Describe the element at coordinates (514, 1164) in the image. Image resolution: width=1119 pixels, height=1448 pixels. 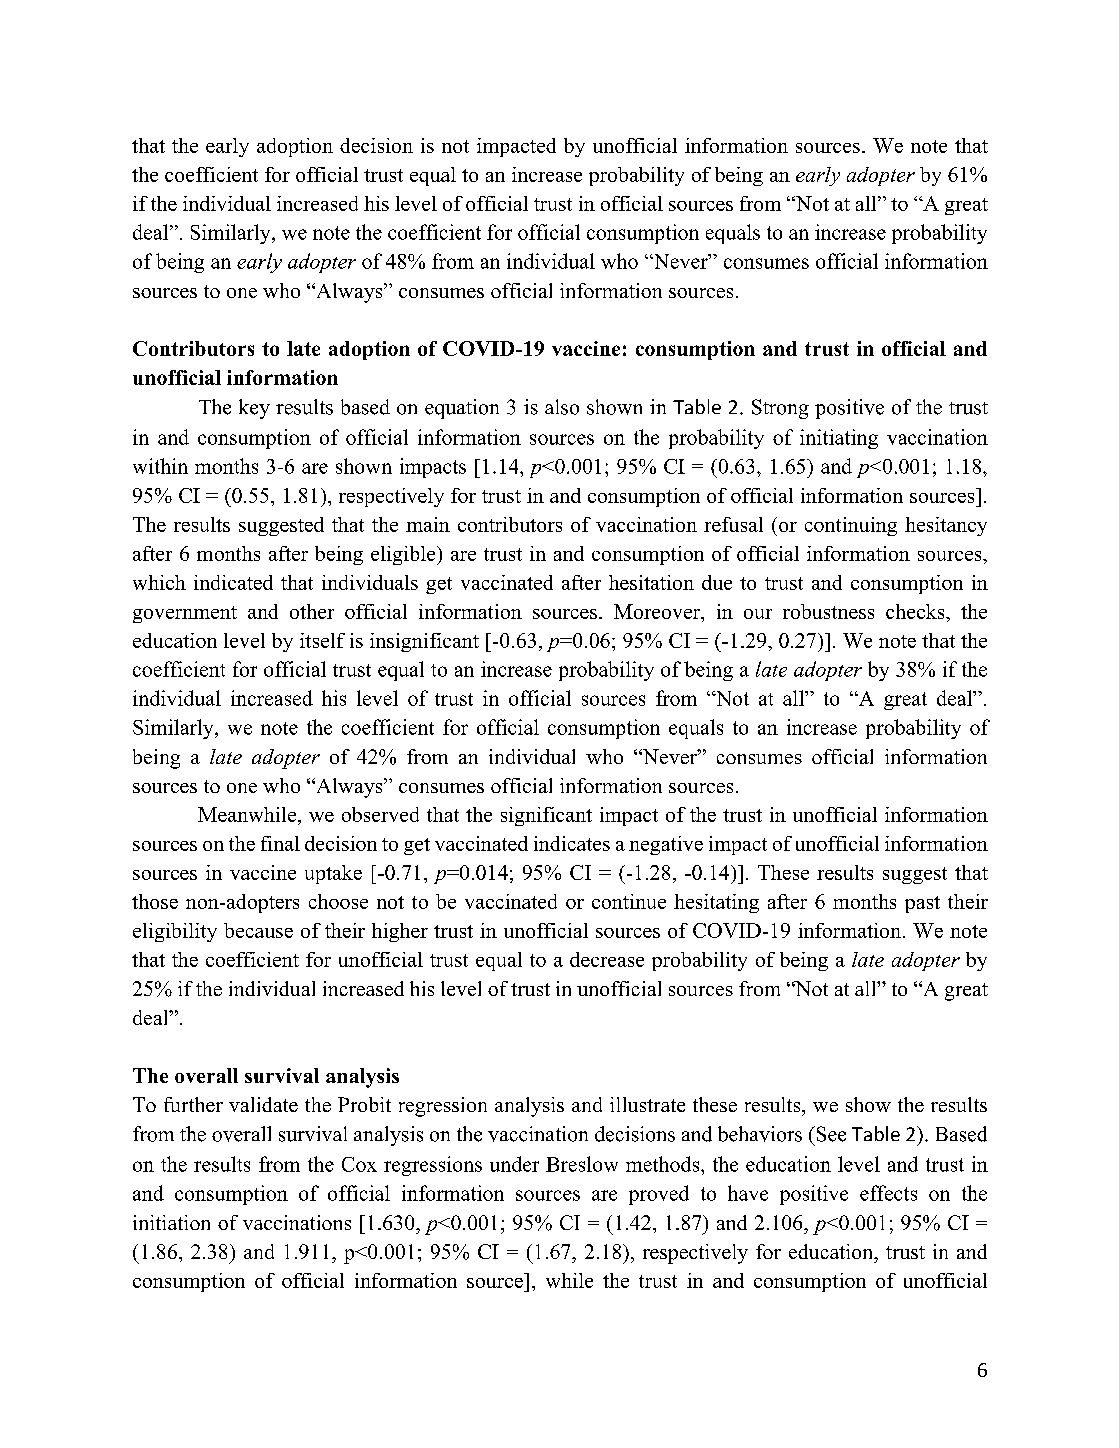
I see `under` at that location.
